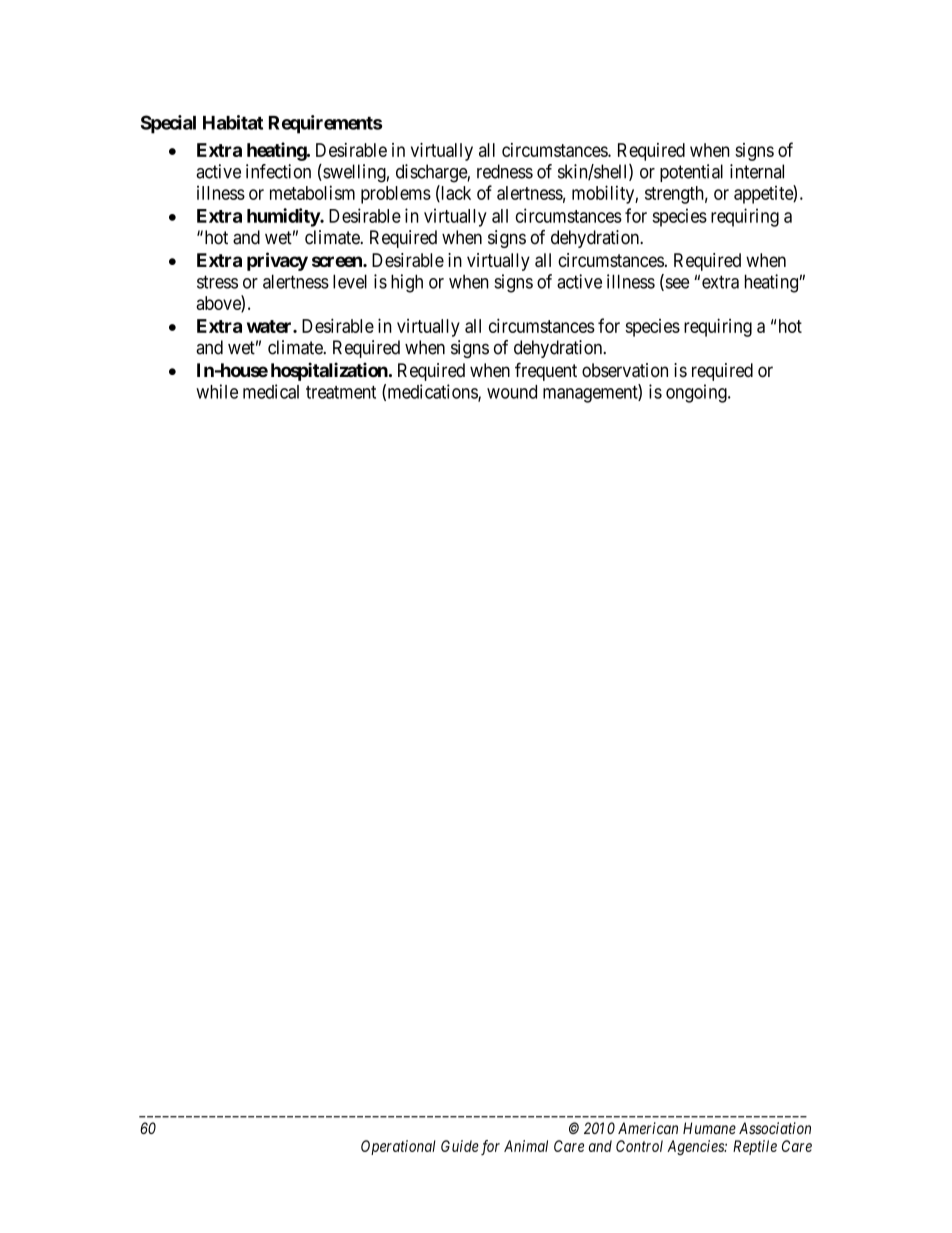  Describe the element at coordinates (512, 392) in the image. I see `wound` at that location.
